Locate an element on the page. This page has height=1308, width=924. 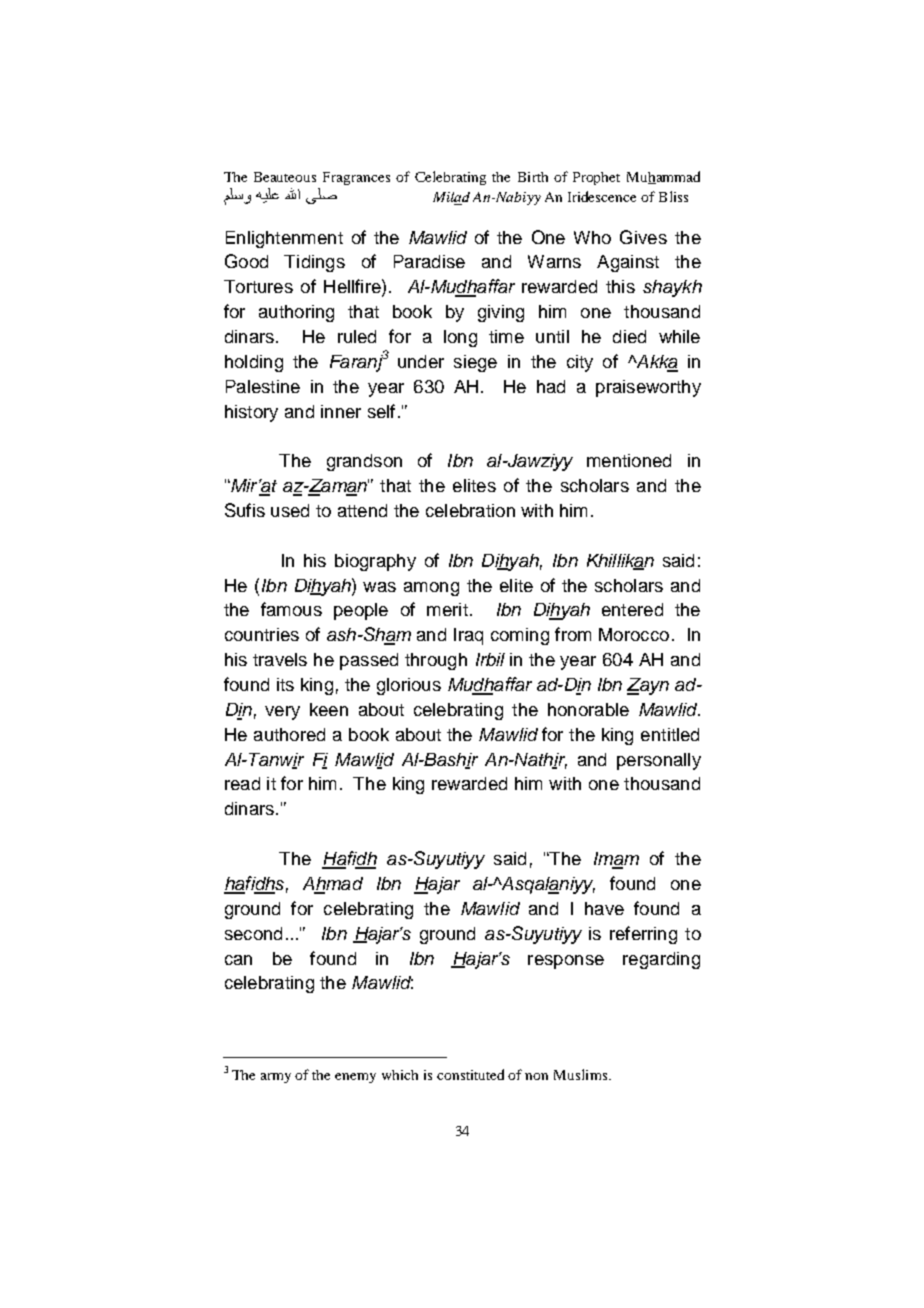
used is located at coordinates (290, 510).
